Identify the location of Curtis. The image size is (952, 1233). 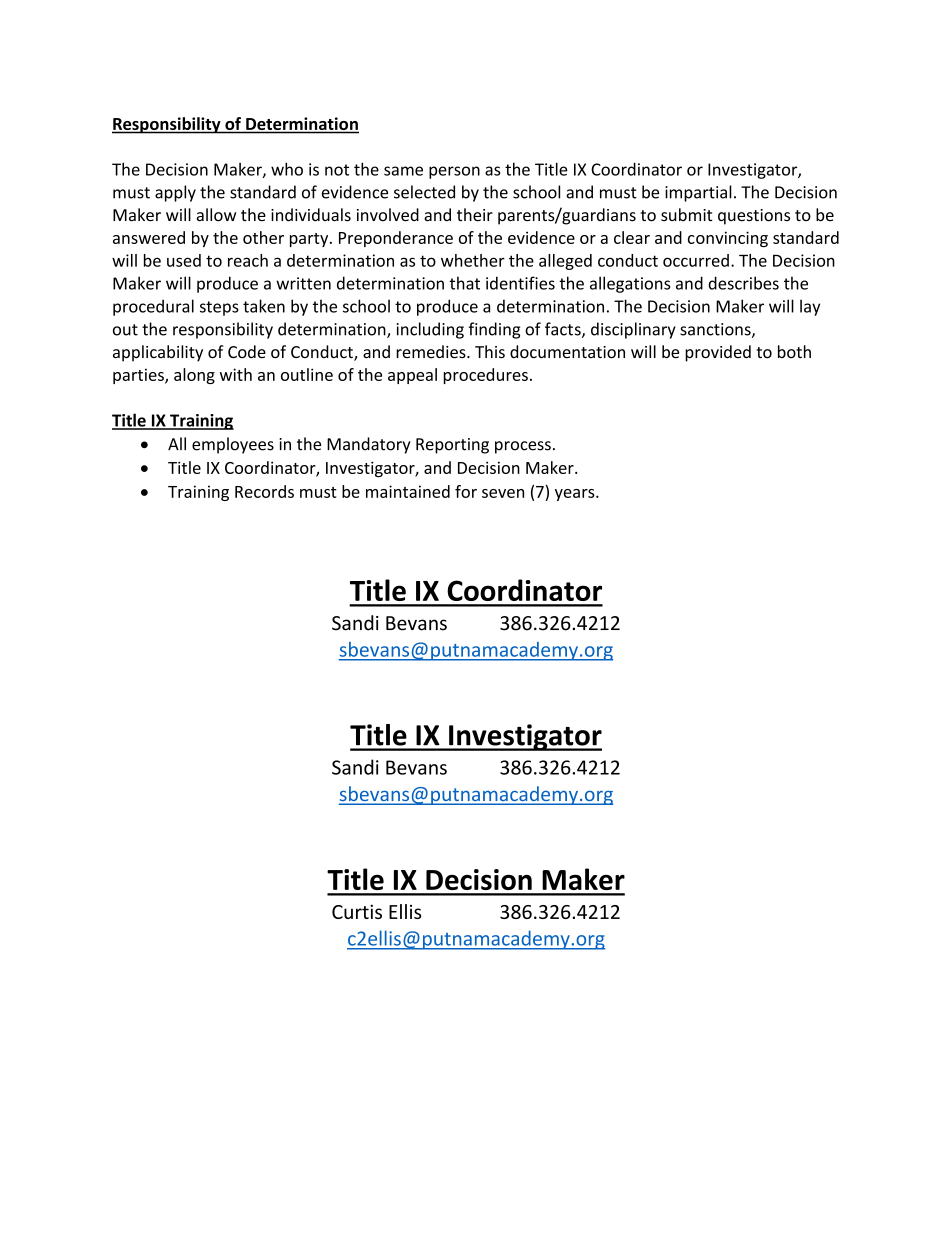
(357, 911).
